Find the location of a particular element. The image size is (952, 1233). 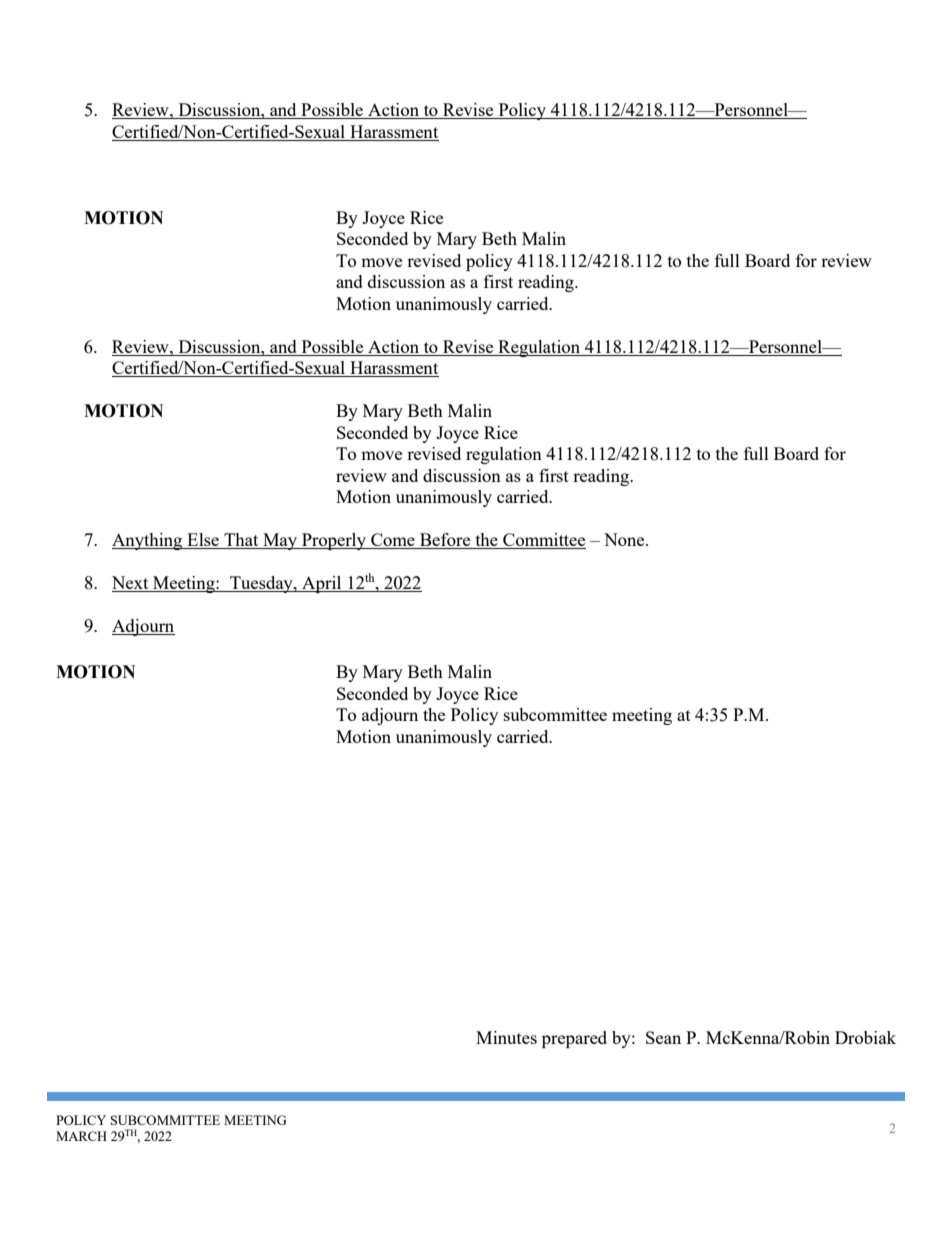

prepared is located at coordinates (574, 1039).
